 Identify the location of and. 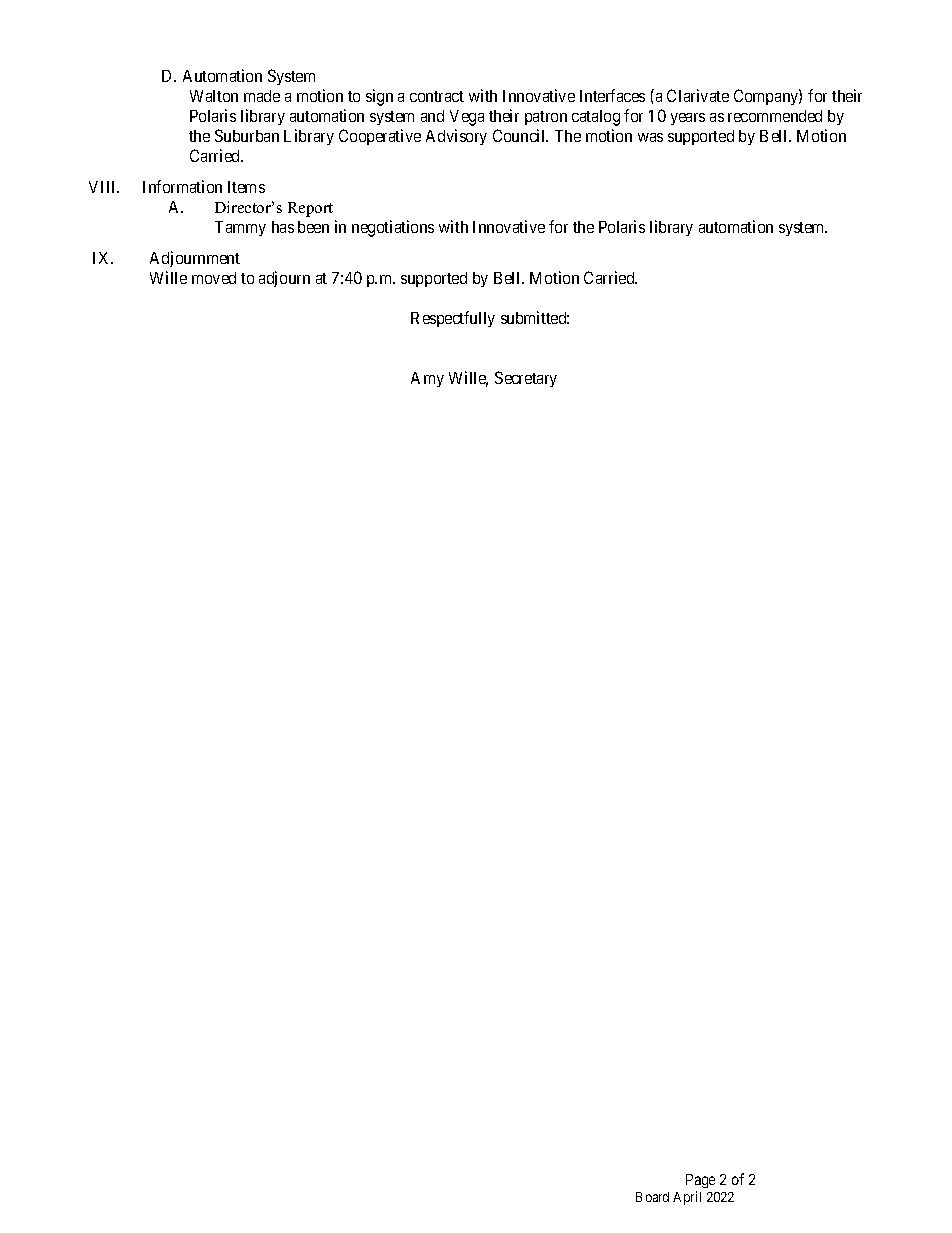
(432, 116).
